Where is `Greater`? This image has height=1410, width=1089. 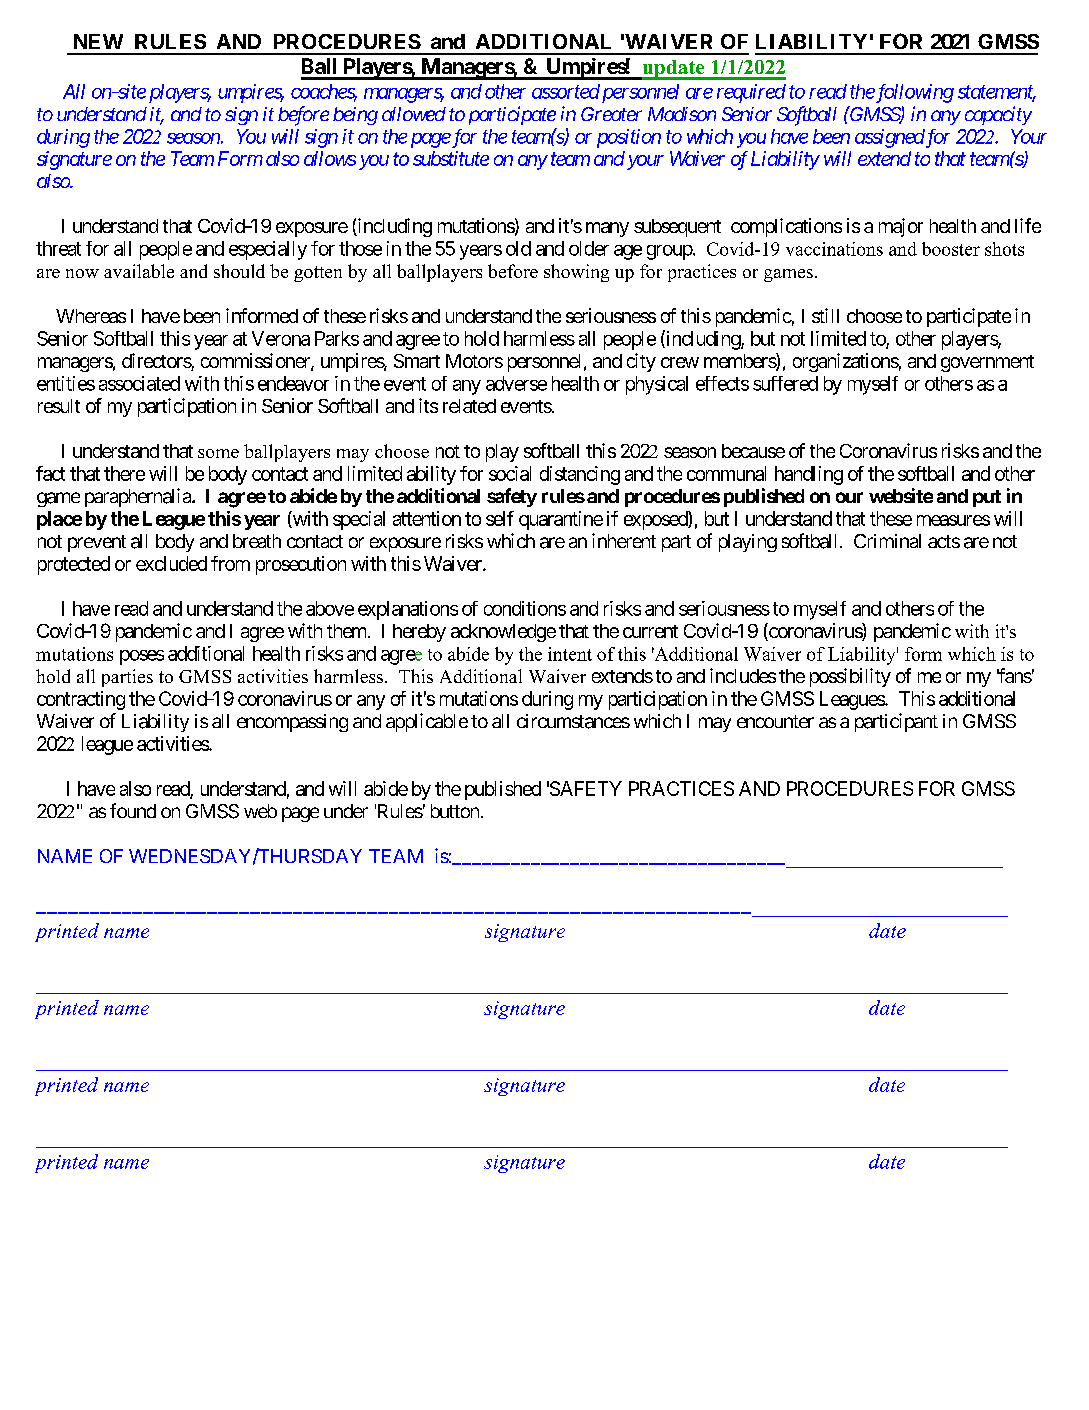
Greater is located at coordinates (611, 114).
